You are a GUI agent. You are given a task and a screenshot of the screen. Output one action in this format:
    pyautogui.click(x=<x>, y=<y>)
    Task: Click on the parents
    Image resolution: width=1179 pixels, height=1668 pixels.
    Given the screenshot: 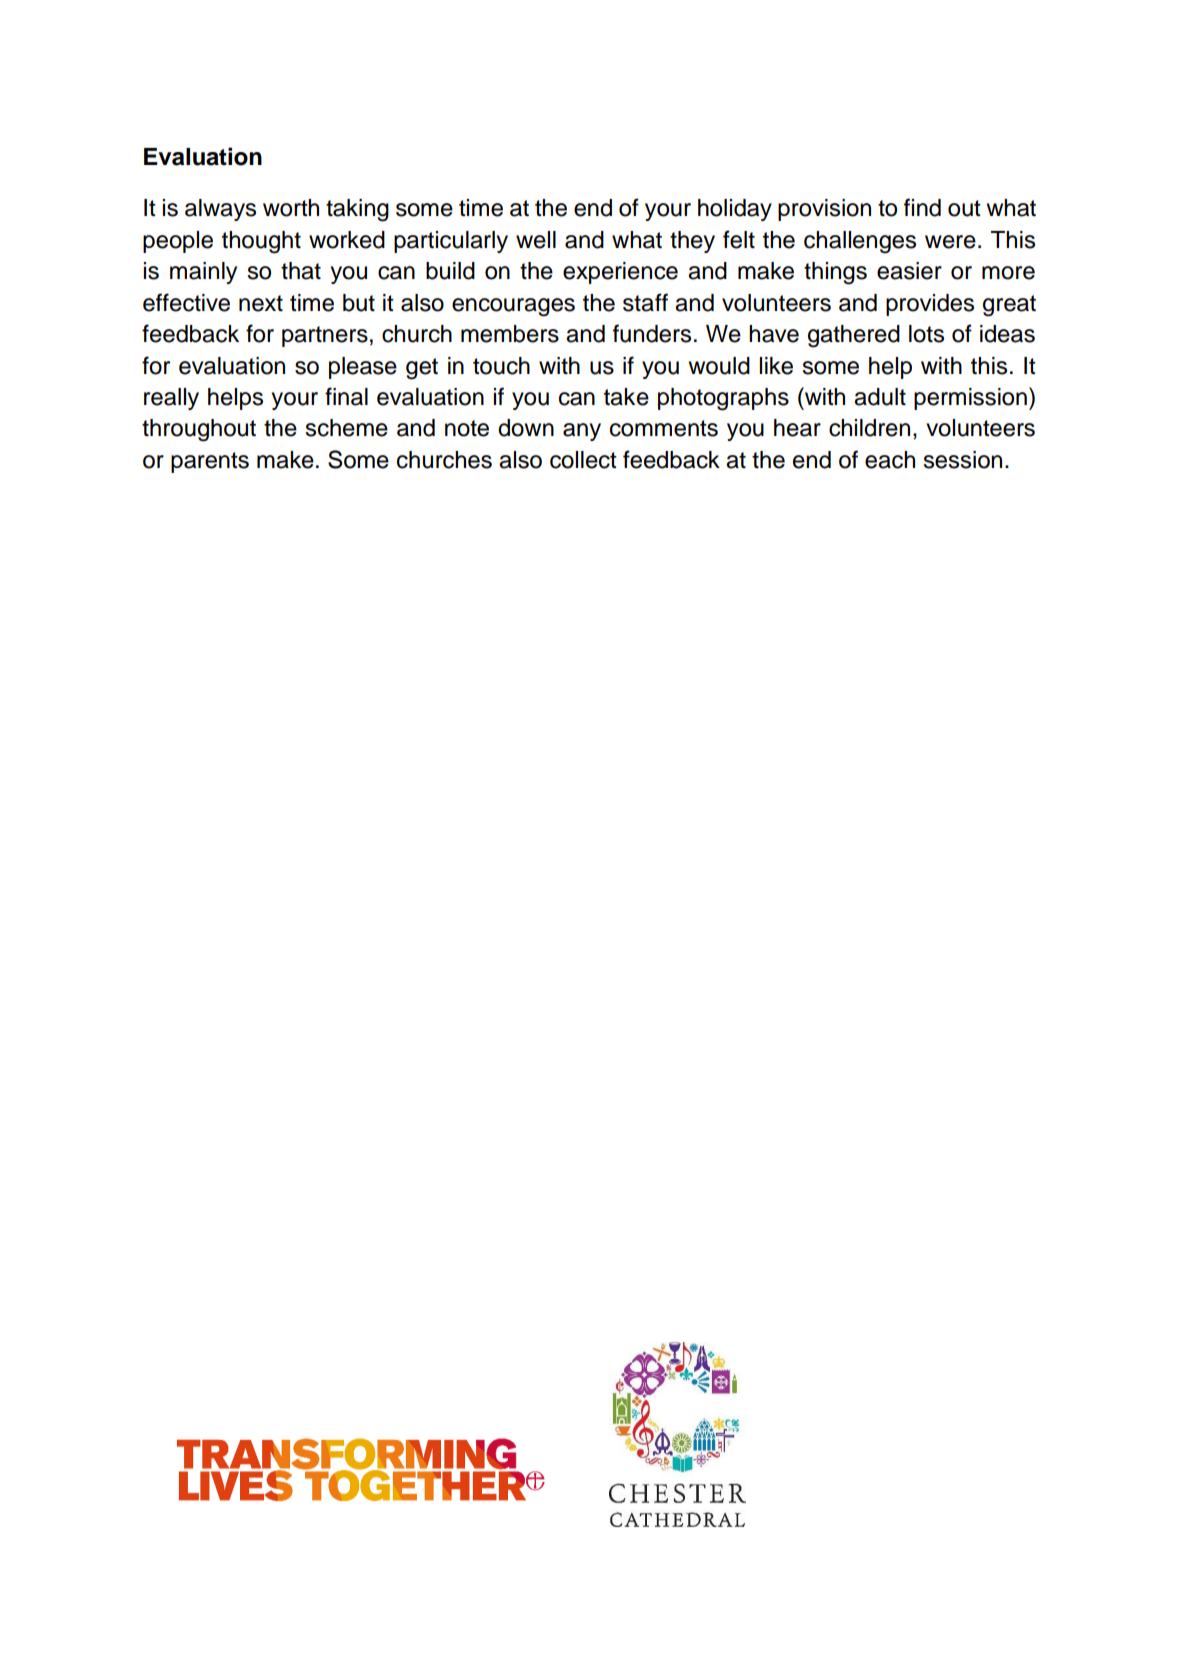 What is the action you would take?
    pyautogui.click(x=210, y=462)
